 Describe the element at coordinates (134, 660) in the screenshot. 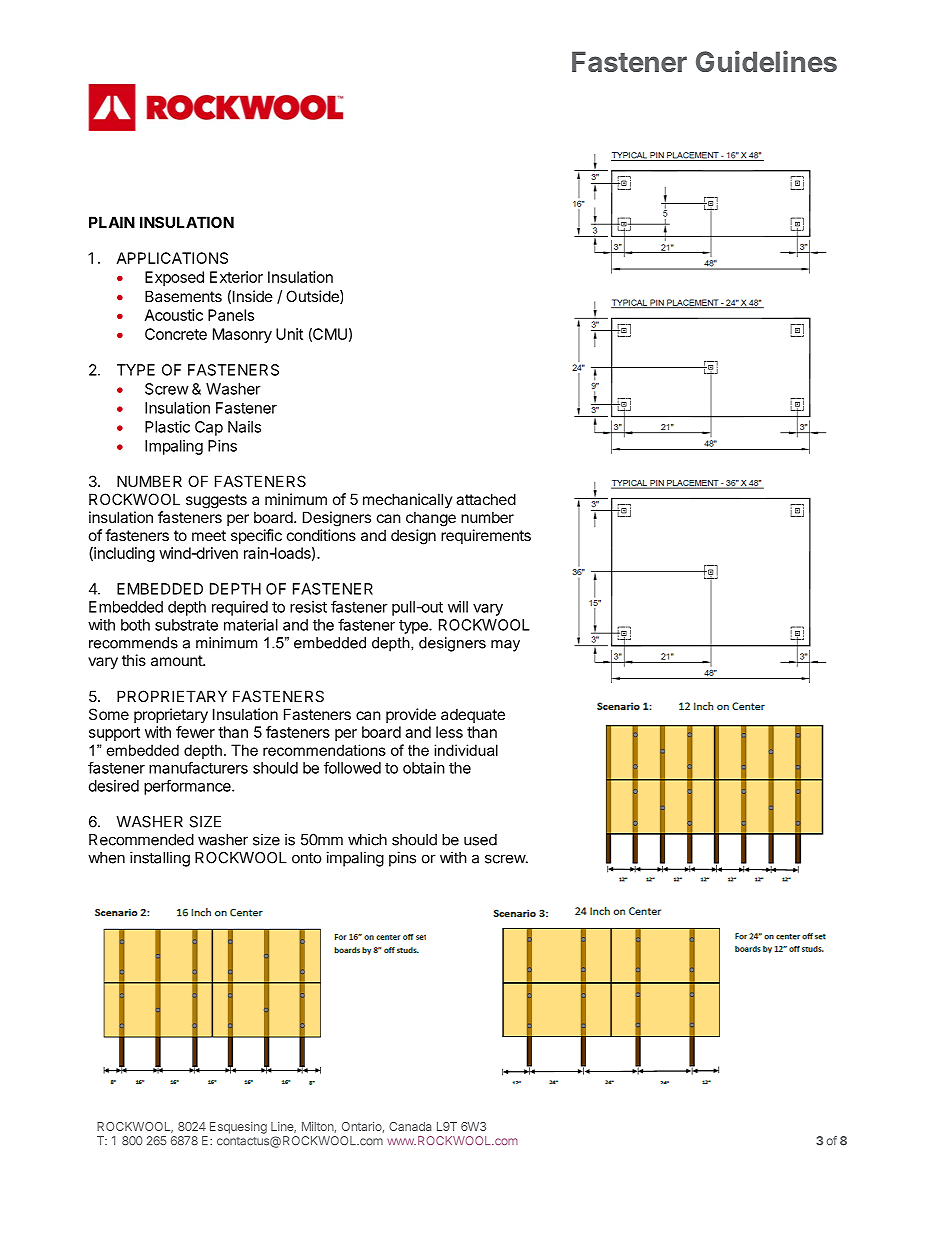

I see `this` at that location.
